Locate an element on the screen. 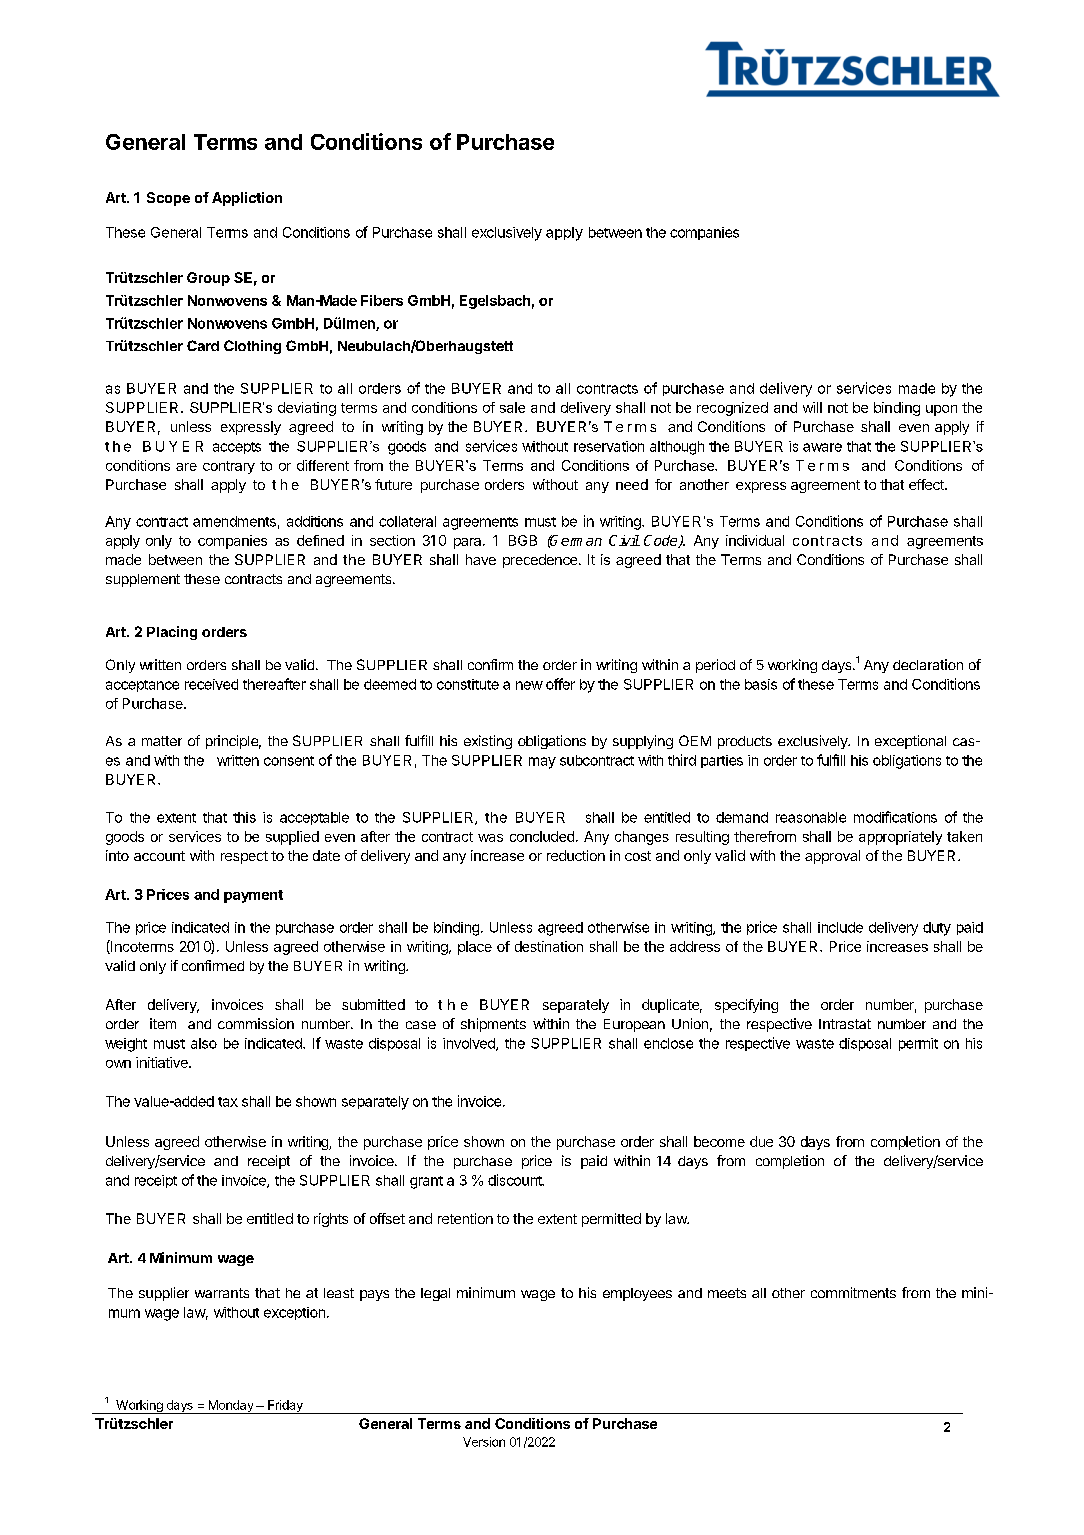 The image size is (1084, 1535). Version is located at coordinates (484, 1442).
